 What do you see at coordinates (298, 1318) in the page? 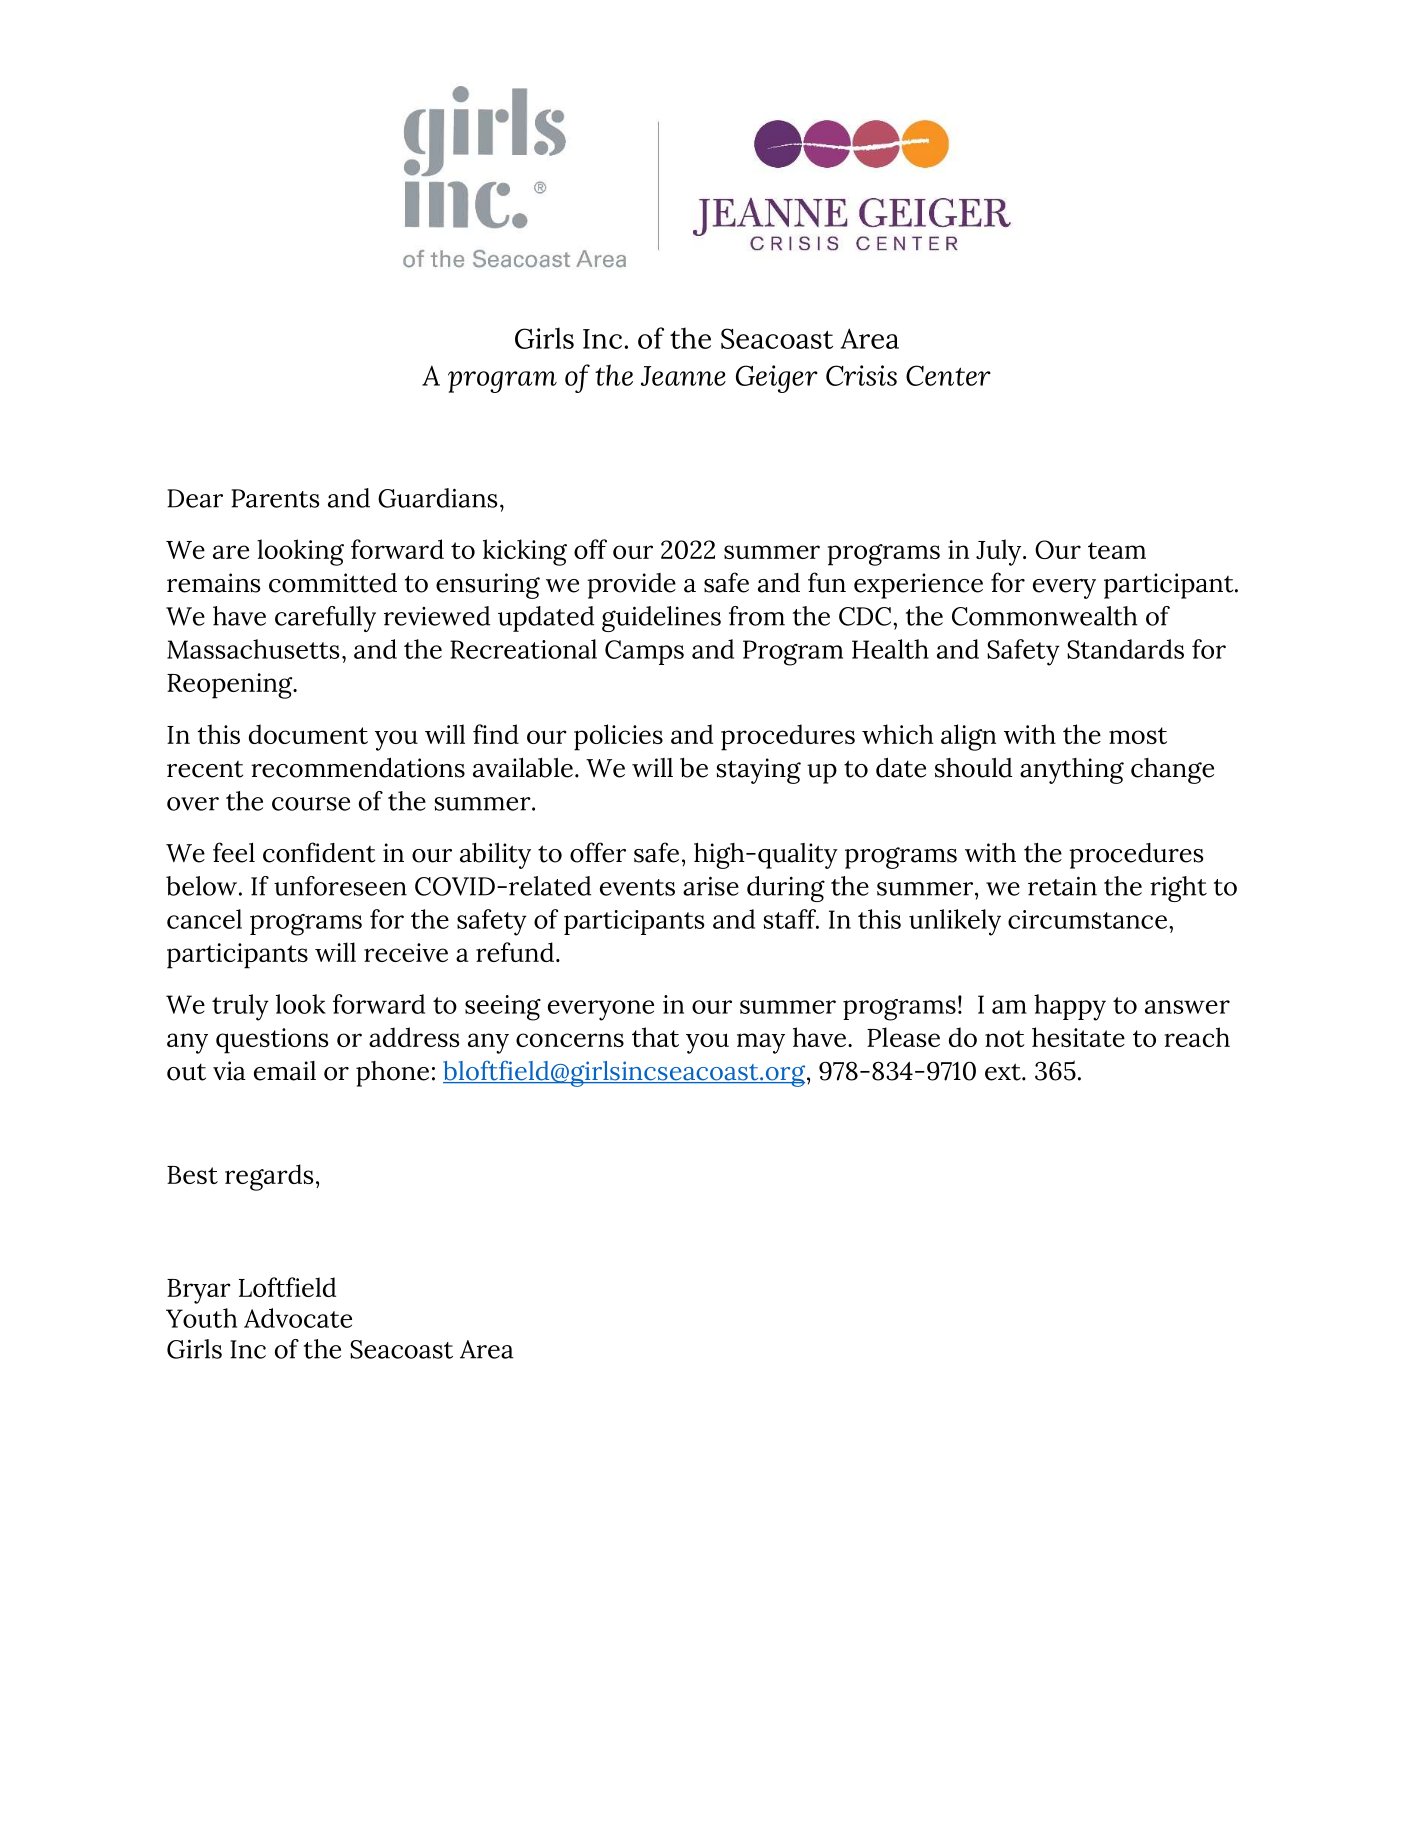
I see `Advocate` at bounding box center [298, 1318].
